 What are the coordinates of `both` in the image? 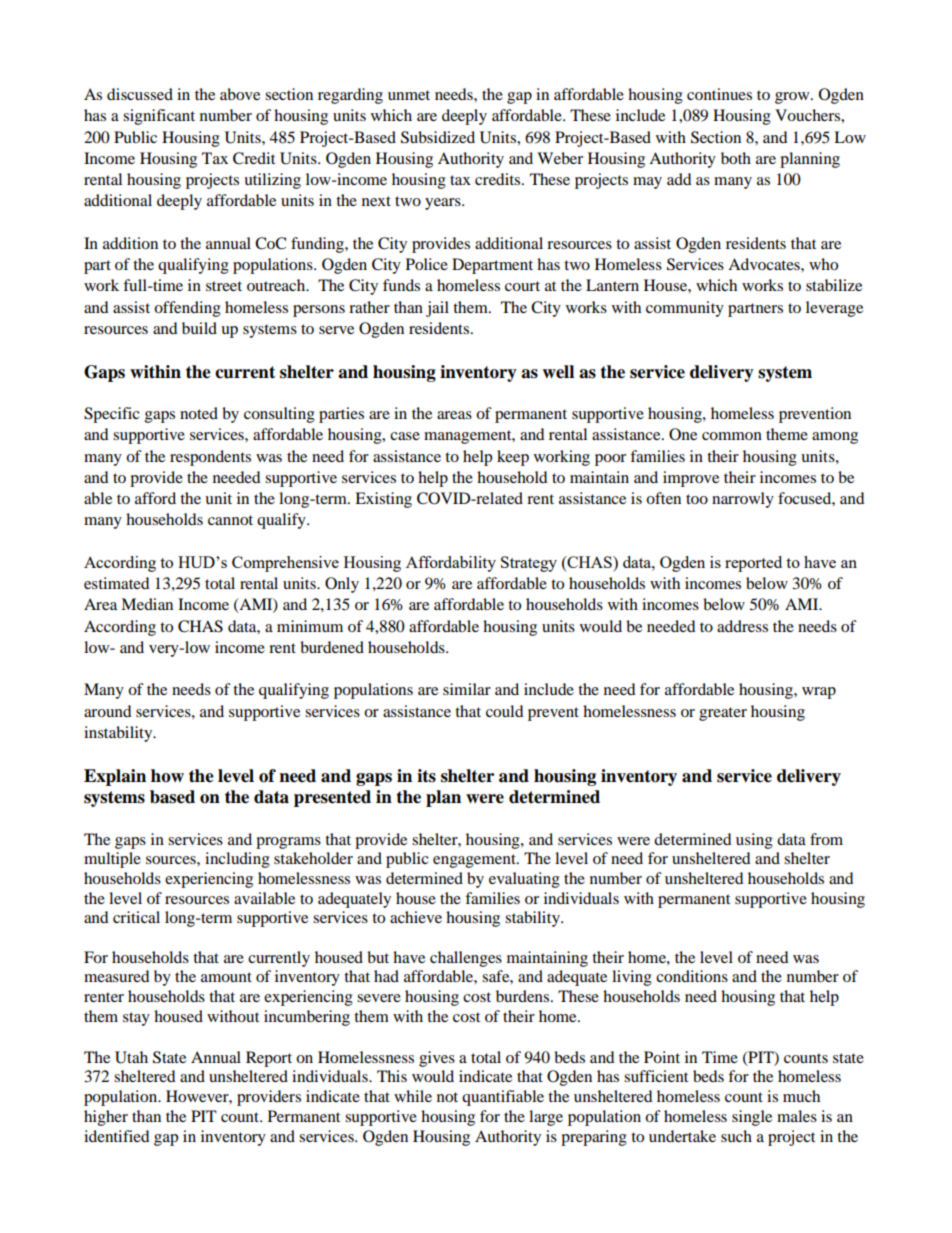 It's located at (736, 158).
